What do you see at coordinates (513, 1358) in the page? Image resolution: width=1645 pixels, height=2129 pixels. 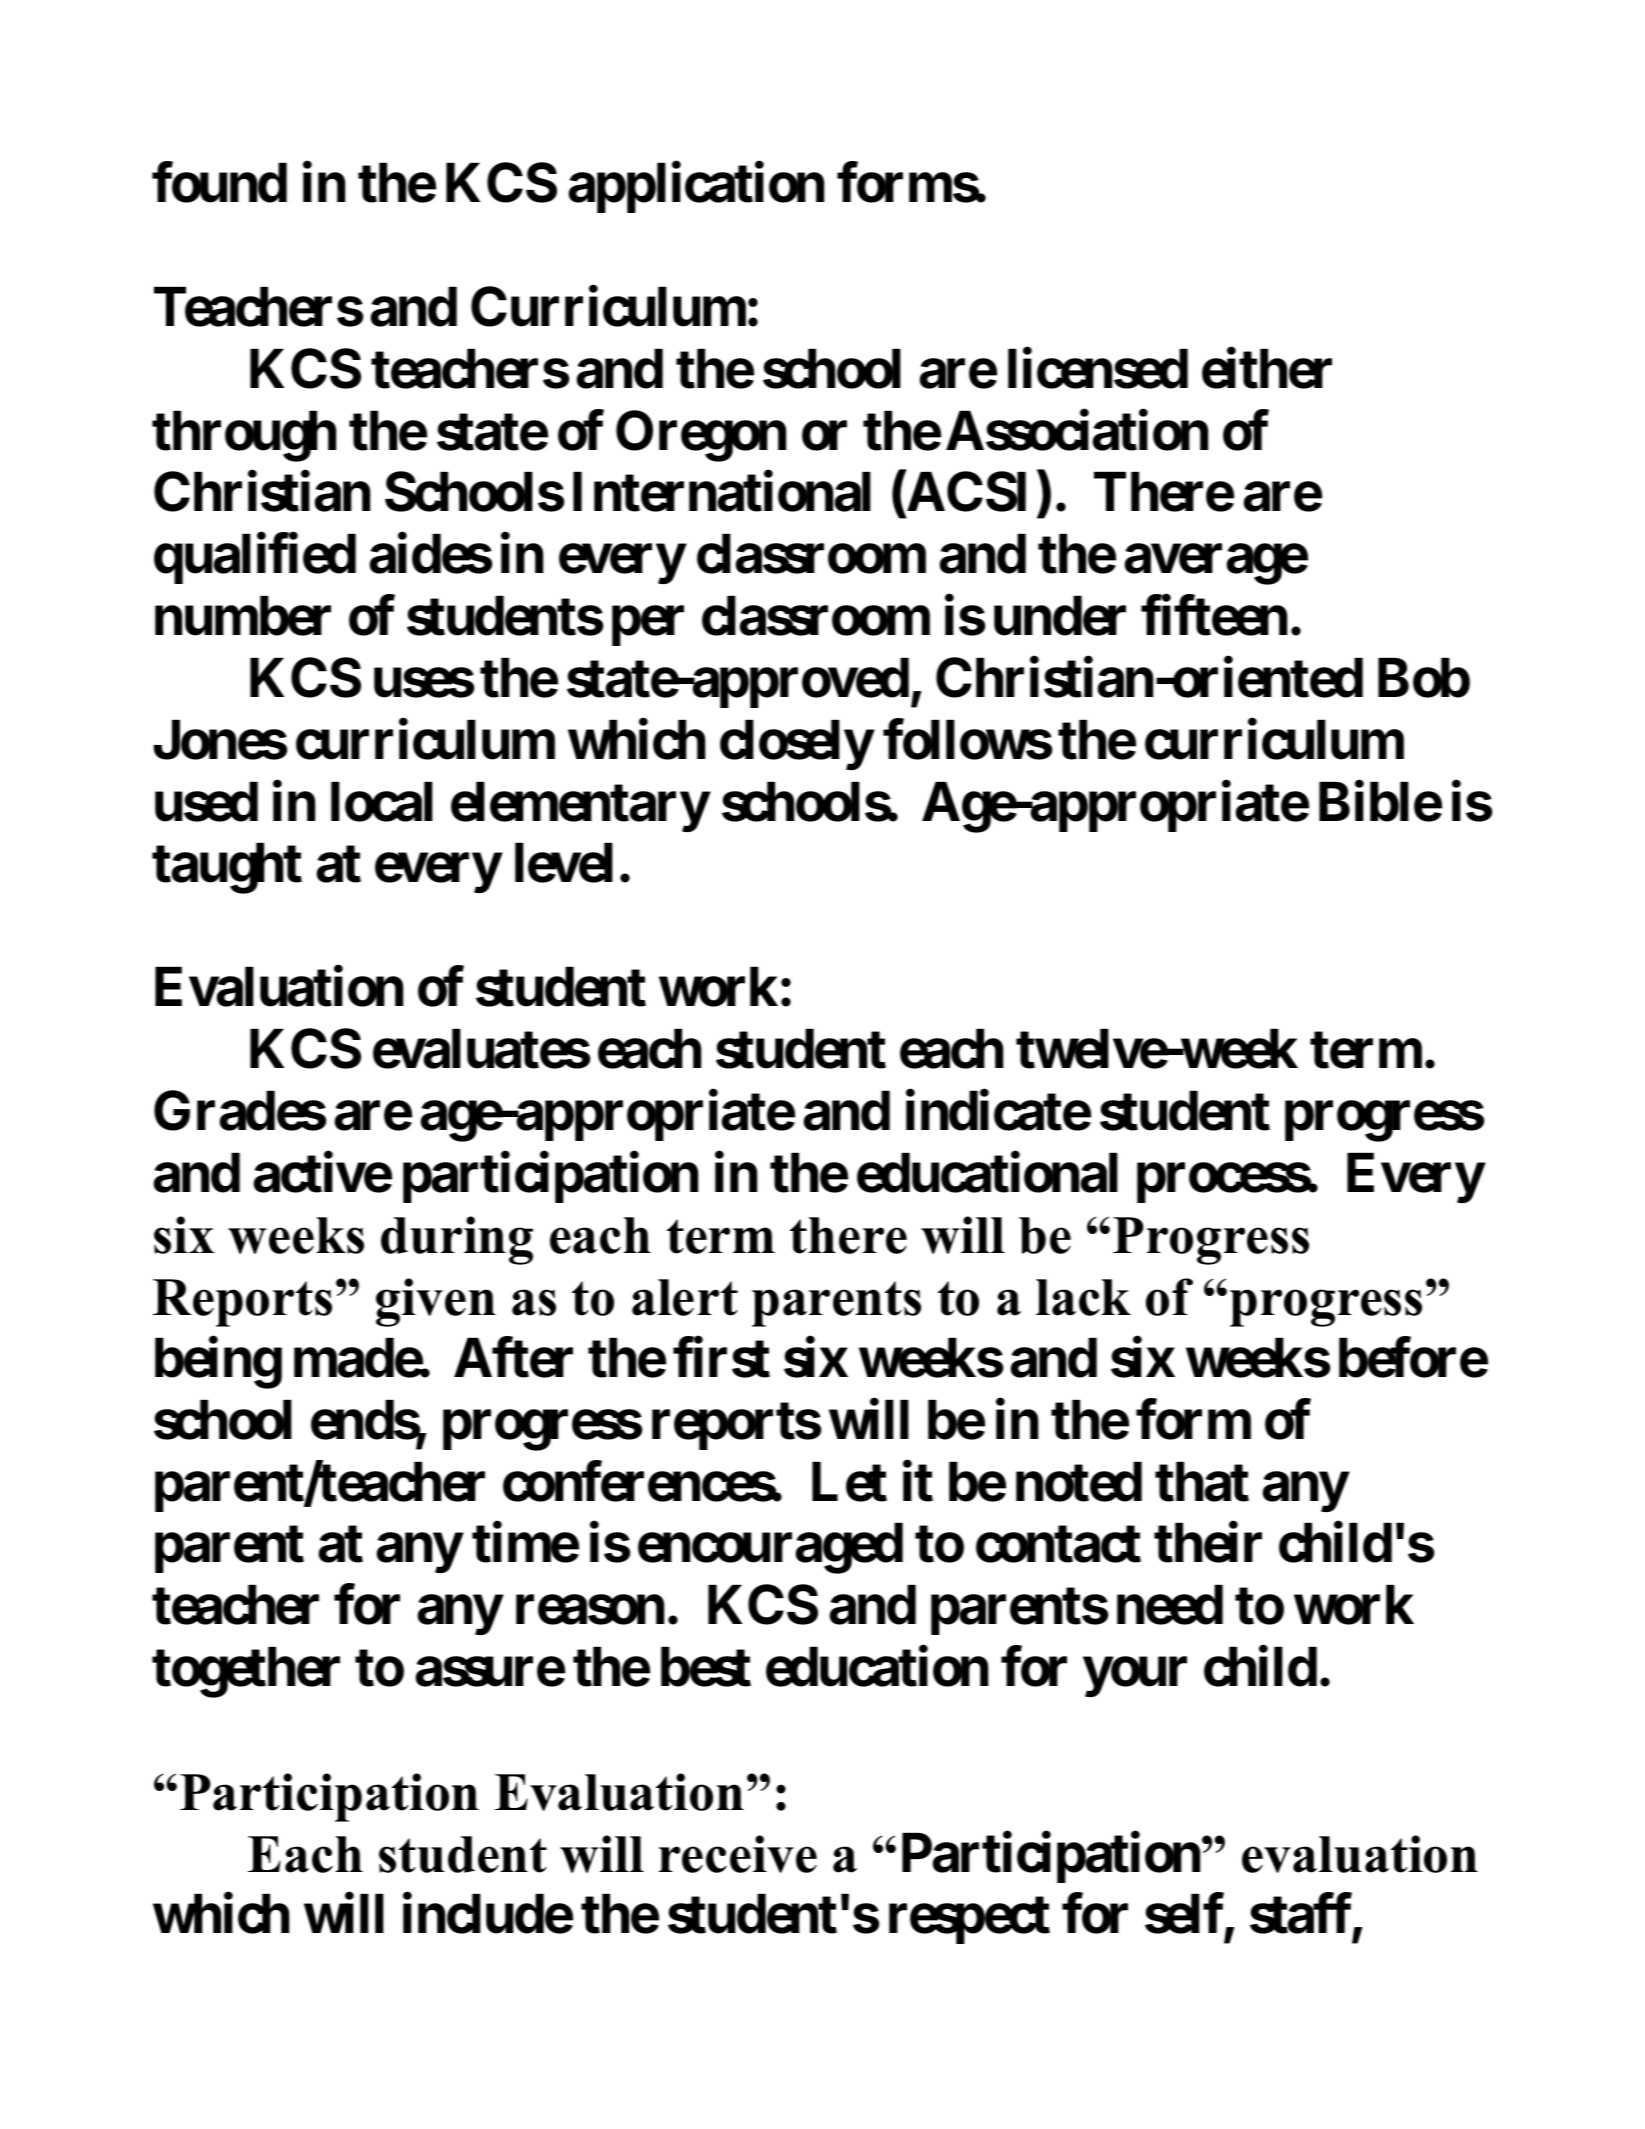 I see `After` at bounding box center [513, 1358].
